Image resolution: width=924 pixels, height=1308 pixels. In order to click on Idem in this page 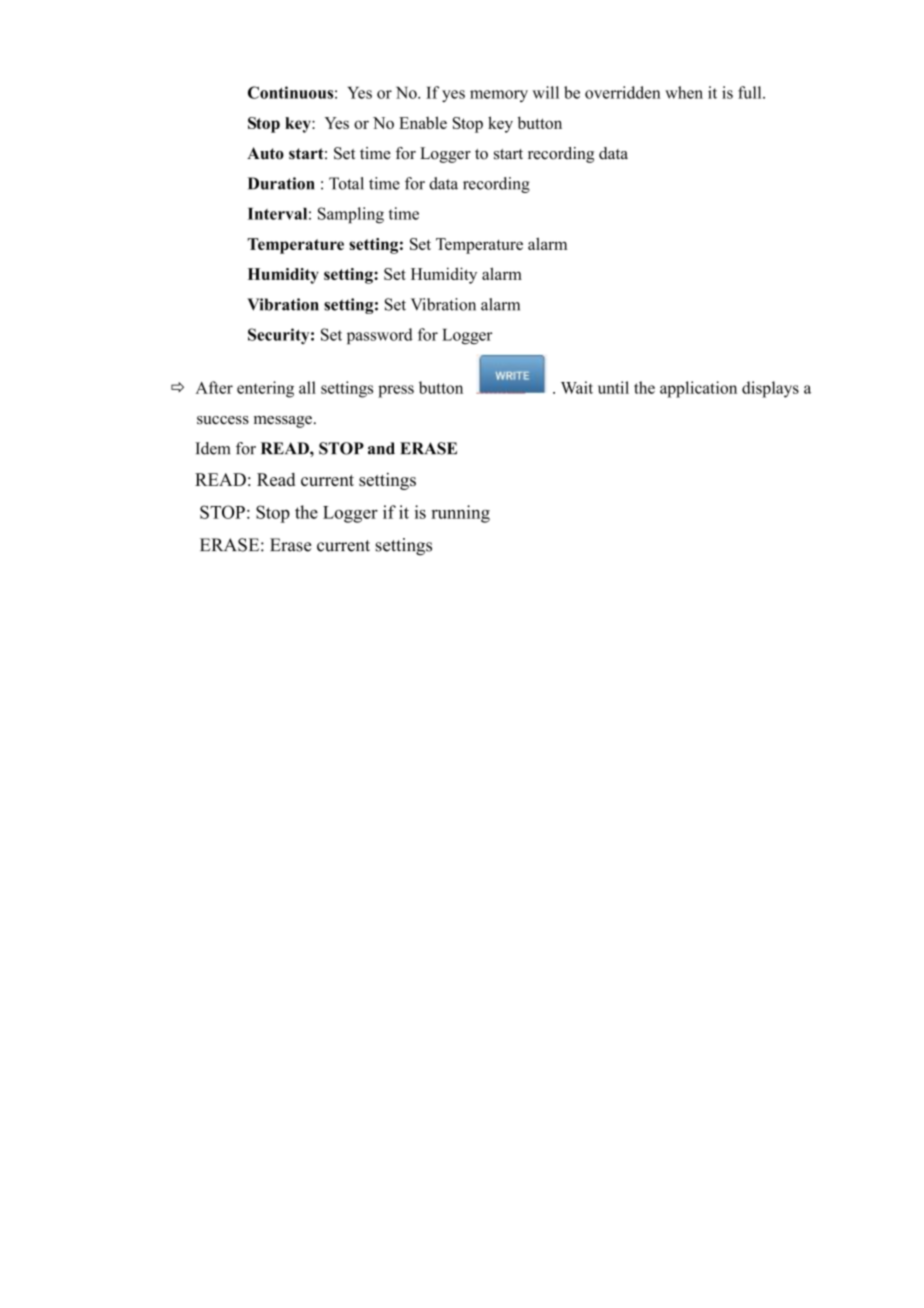, I will do `click(212, 448)`.
